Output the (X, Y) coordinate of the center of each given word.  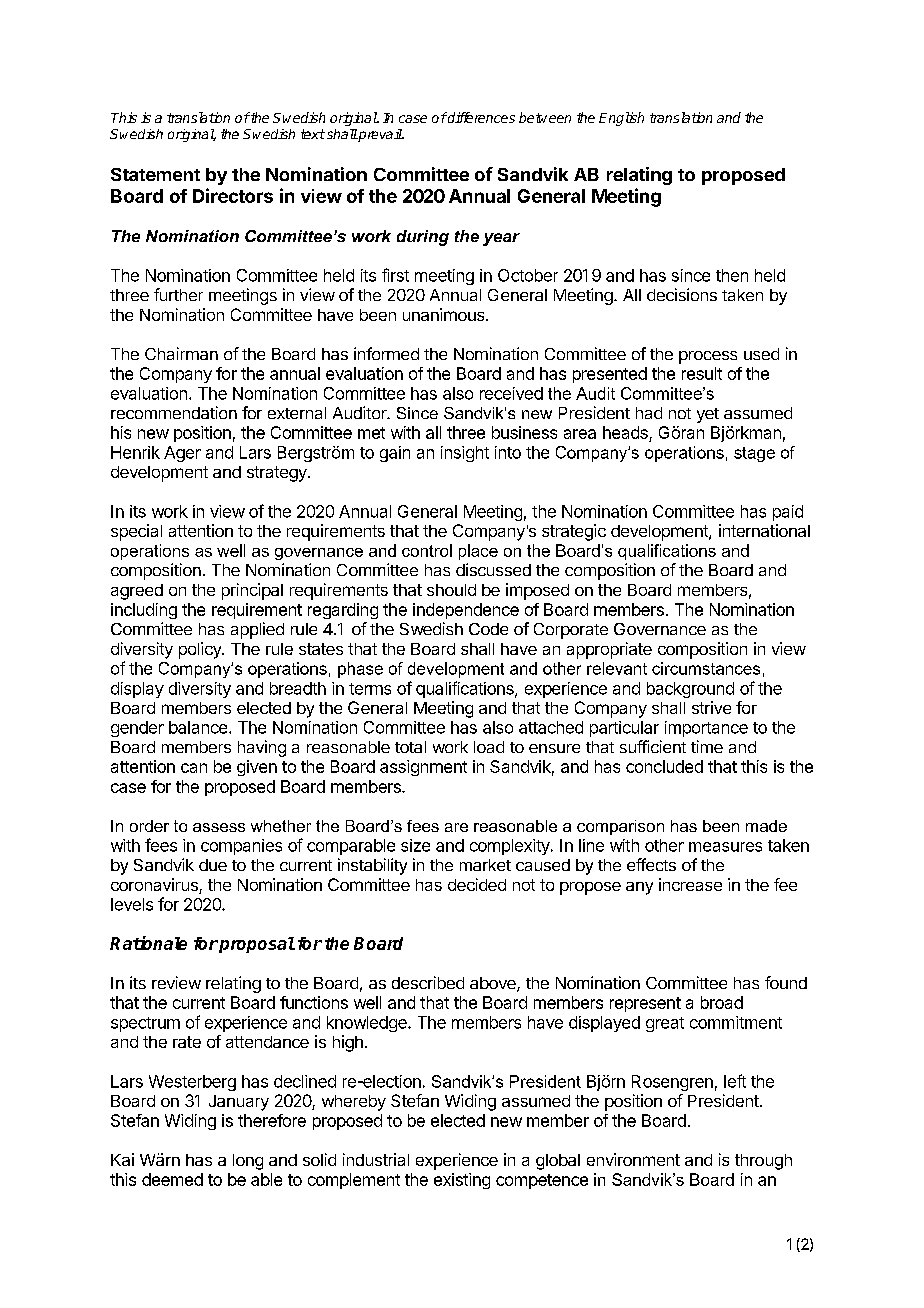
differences (480, 117)
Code (488, 629)
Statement (155, 174)
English (621, 119)
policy (201, 650)
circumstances (706, 668)
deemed (172, 1179)
